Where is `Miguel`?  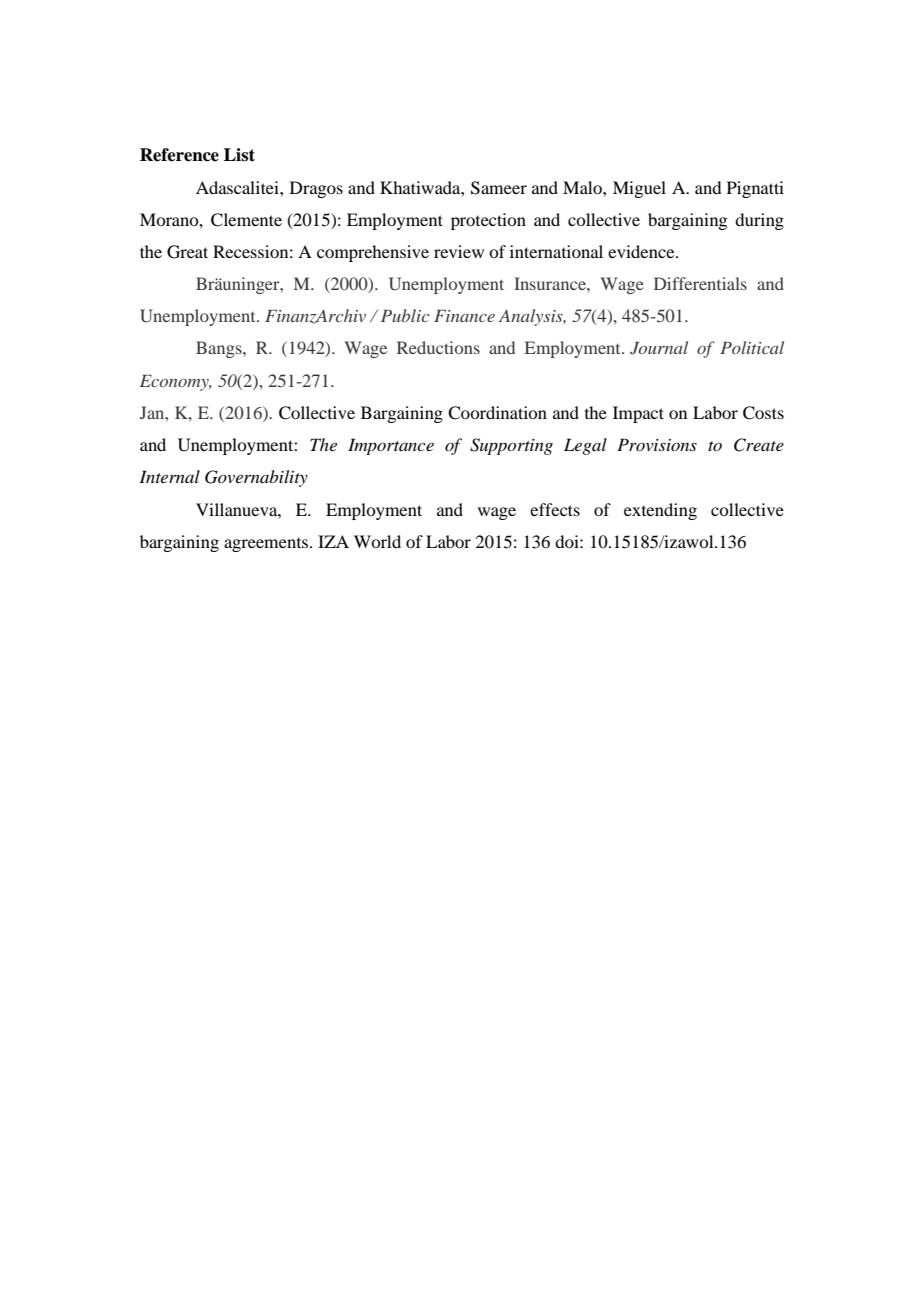
Miguel is located at coordinates (639, 189).
